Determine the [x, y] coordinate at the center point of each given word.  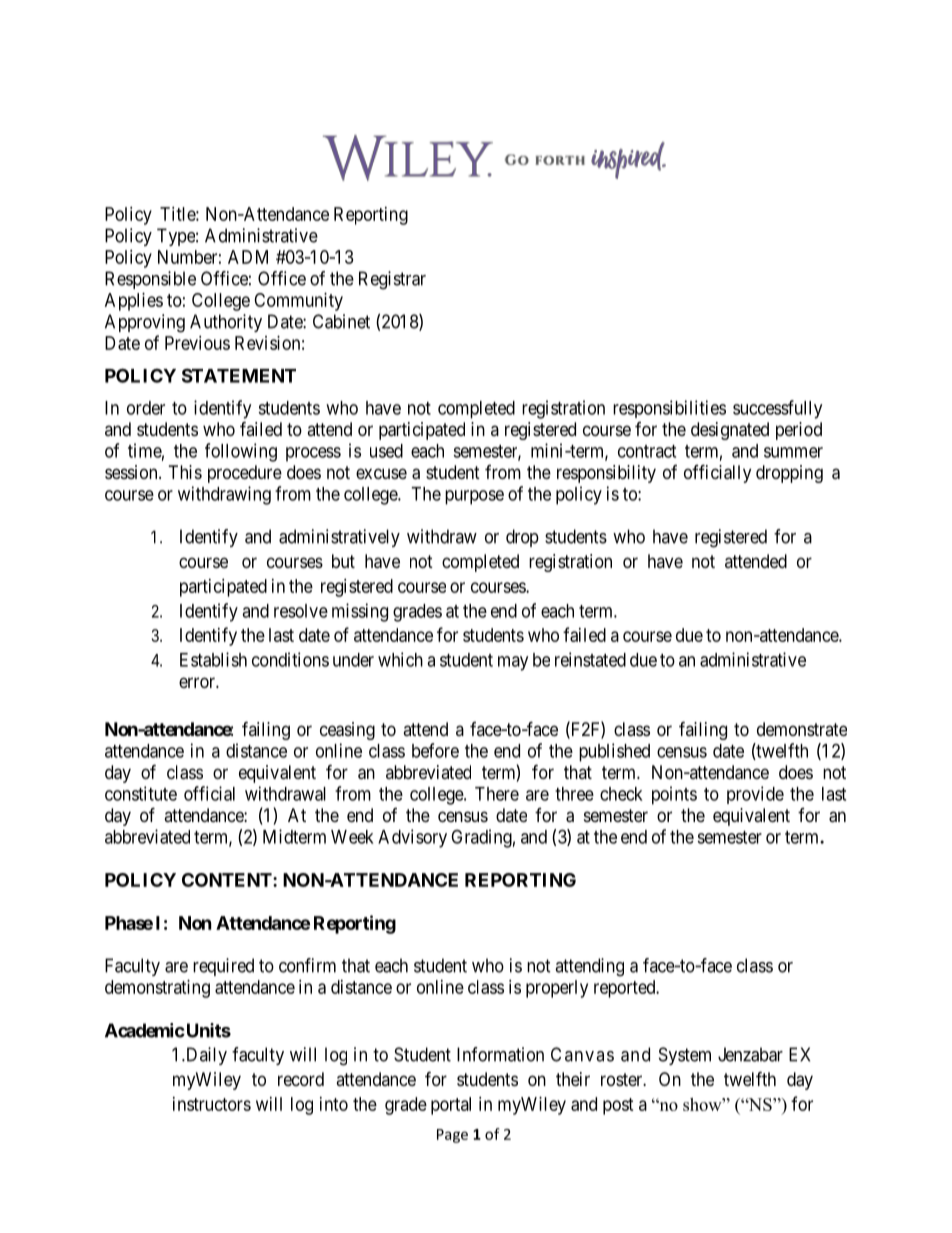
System [685, 1056]
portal [451, 1106]
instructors [212, 1104]
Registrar [392, 280]
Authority [226, 323]
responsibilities [669, 409]
